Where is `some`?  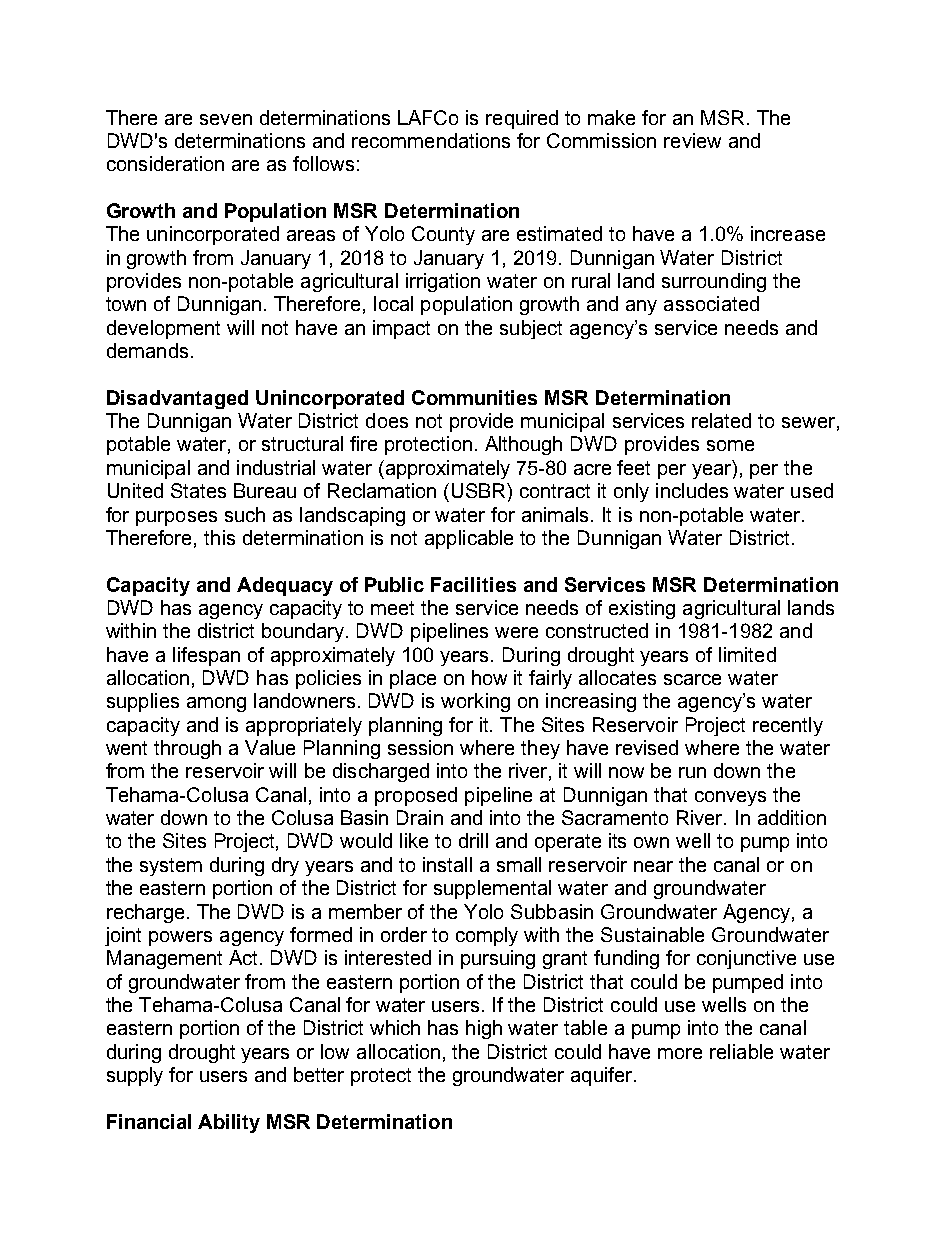
some is located at coordinates (730, 445).
